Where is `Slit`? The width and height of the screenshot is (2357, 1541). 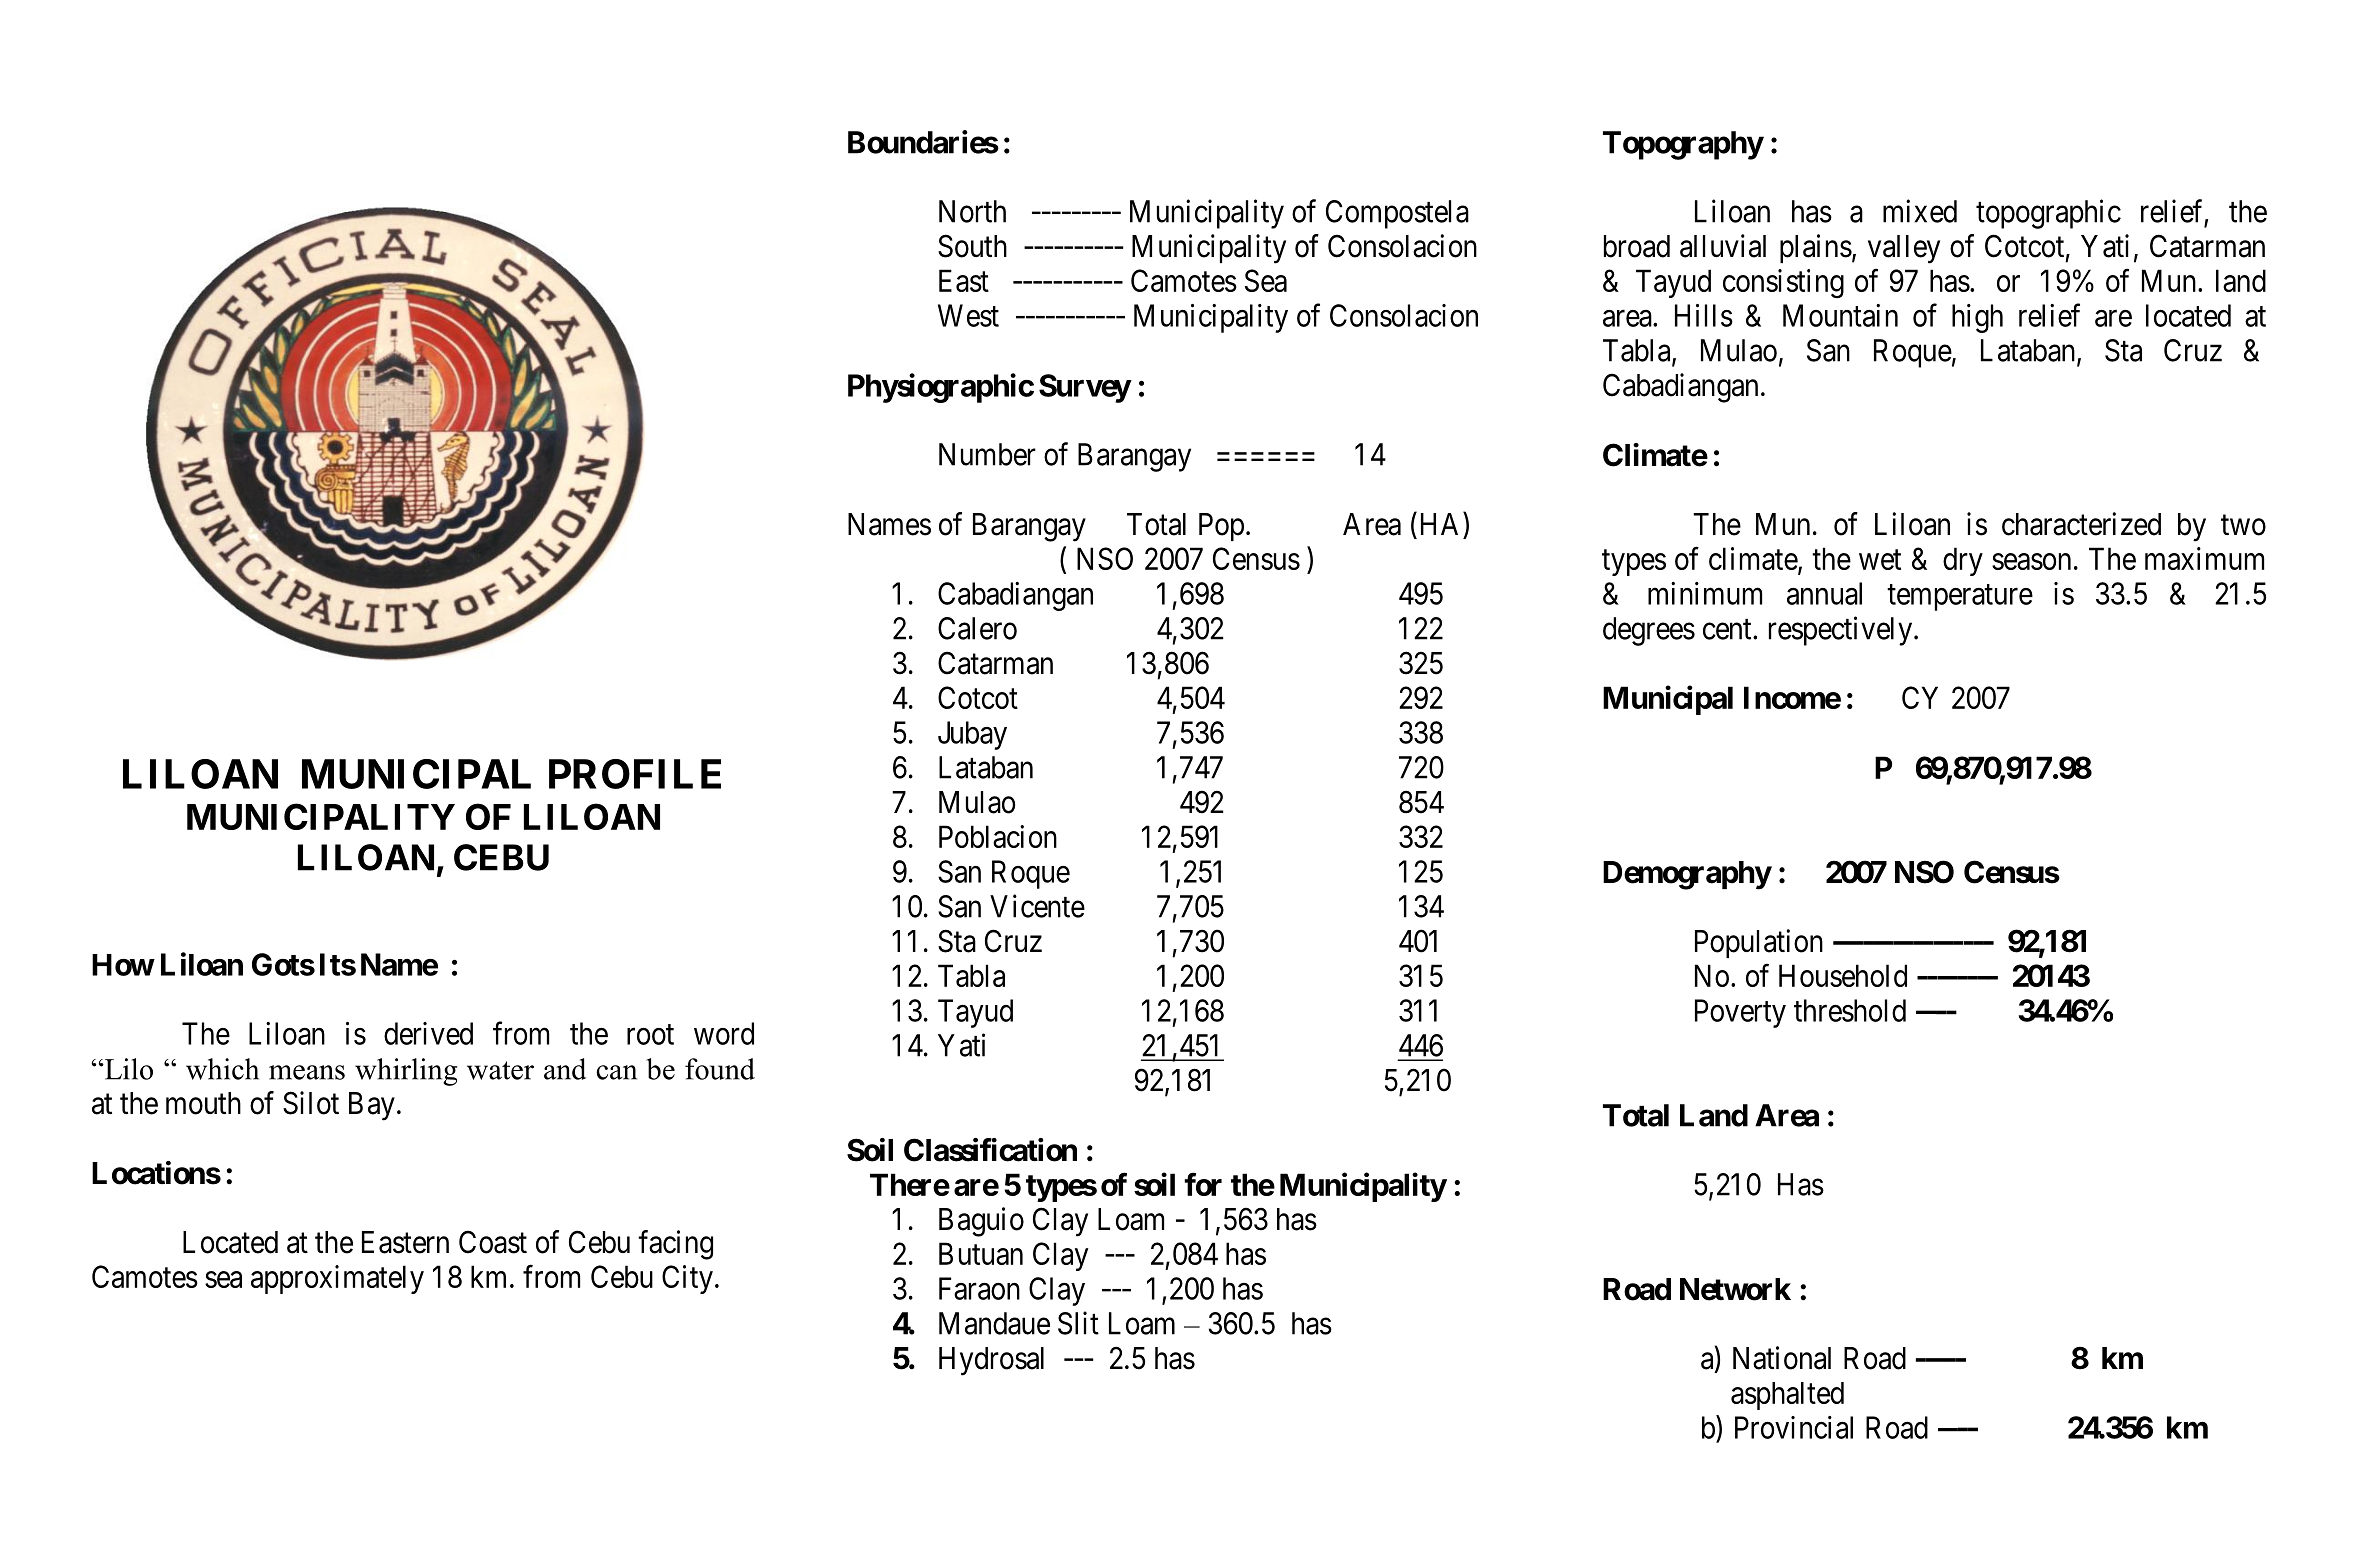
Slit is located at coordinates (1078, 1323).
